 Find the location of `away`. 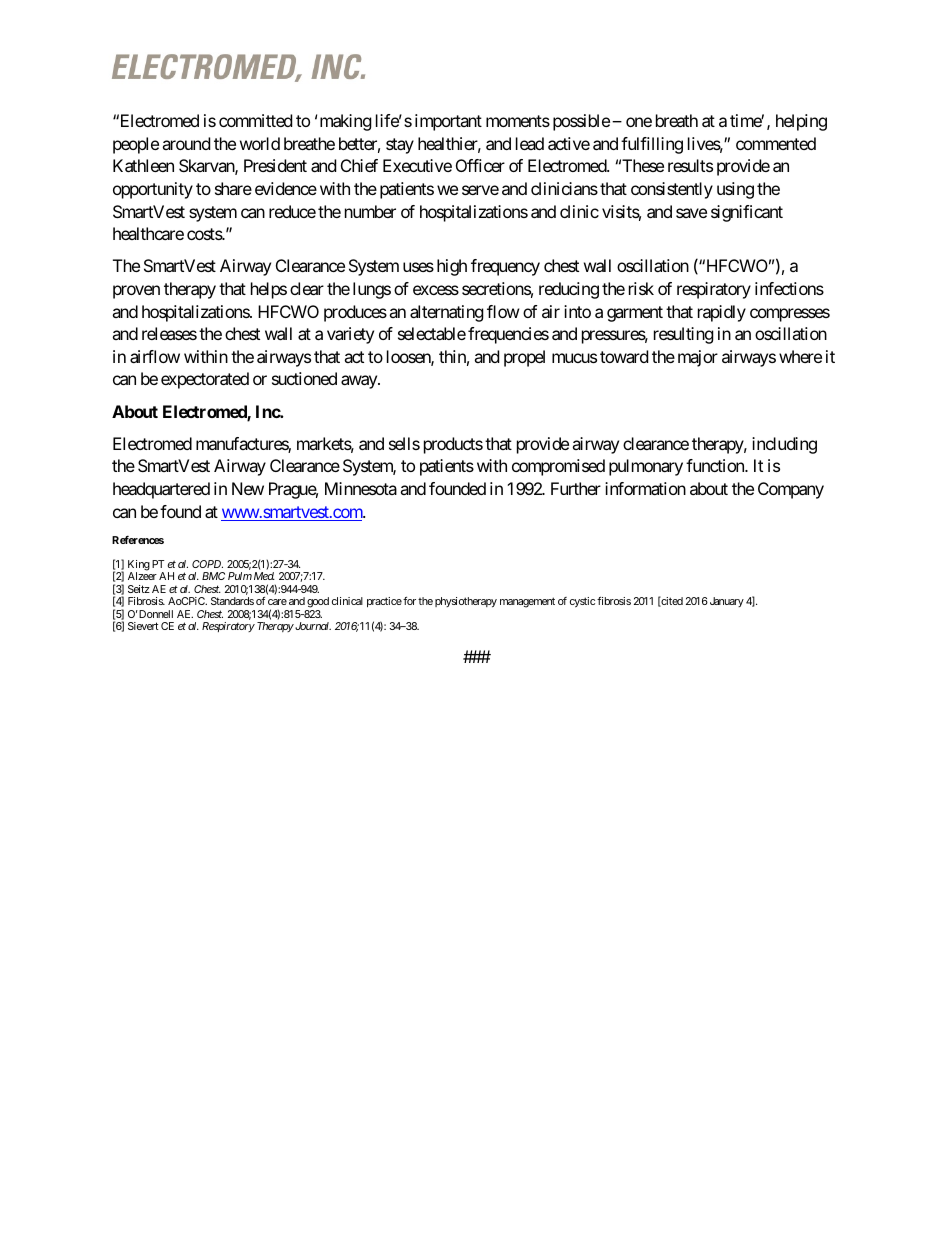

away is located at coordinates (360, 382).
